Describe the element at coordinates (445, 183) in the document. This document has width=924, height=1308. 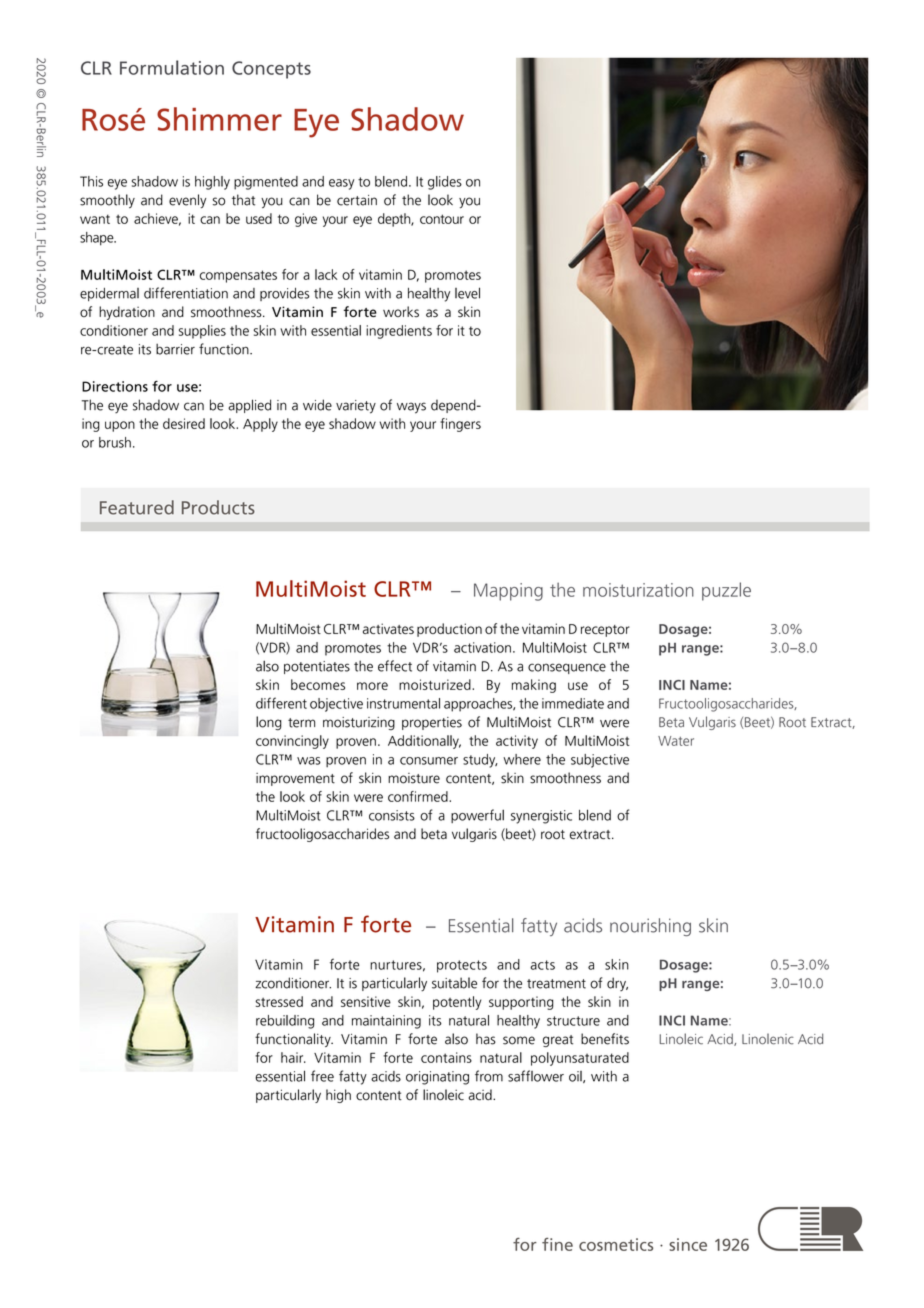
I see `glides` at that location.
